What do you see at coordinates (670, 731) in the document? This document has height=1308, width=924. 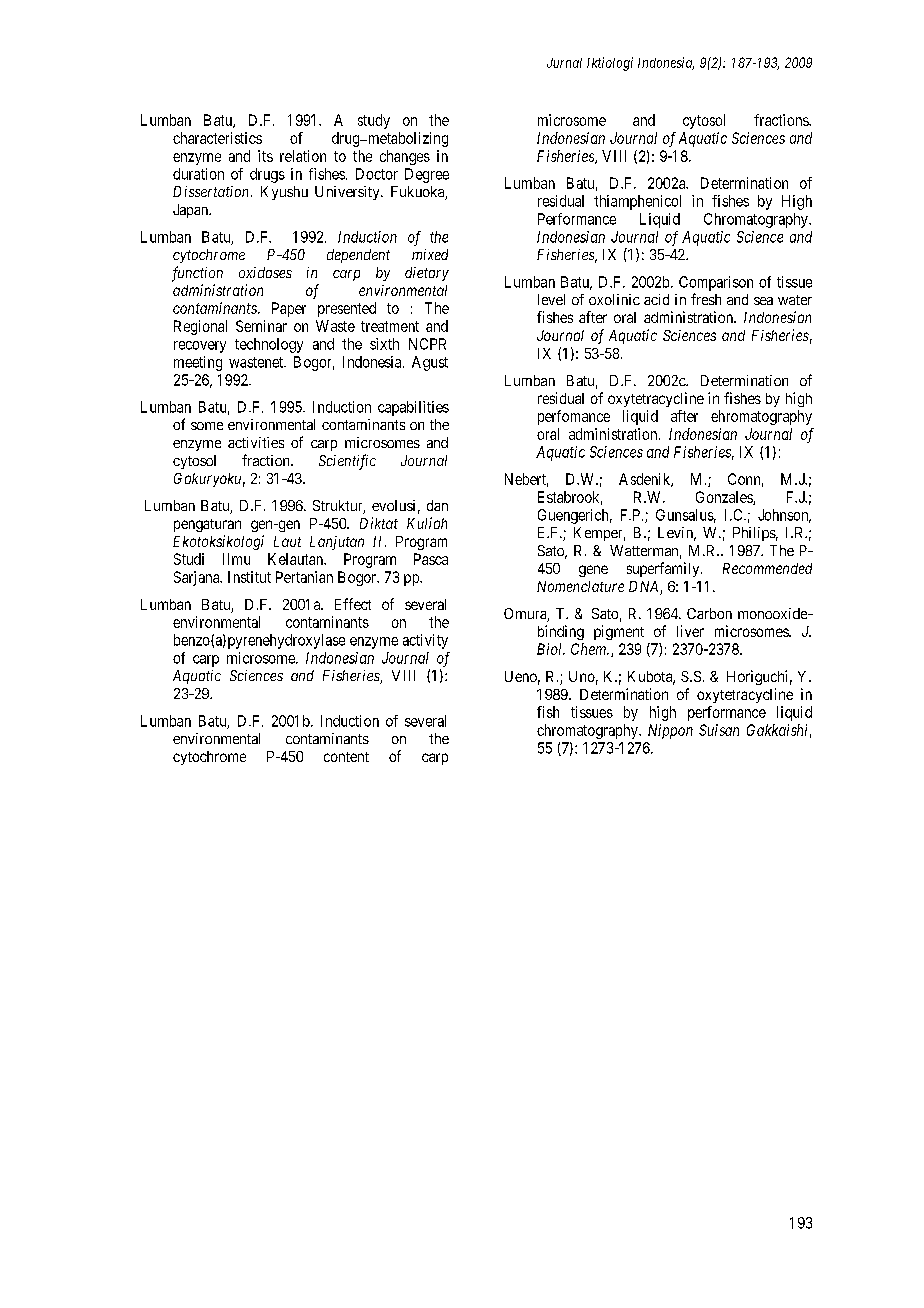 I see `Nippon` at bounding box center [670, 731].
